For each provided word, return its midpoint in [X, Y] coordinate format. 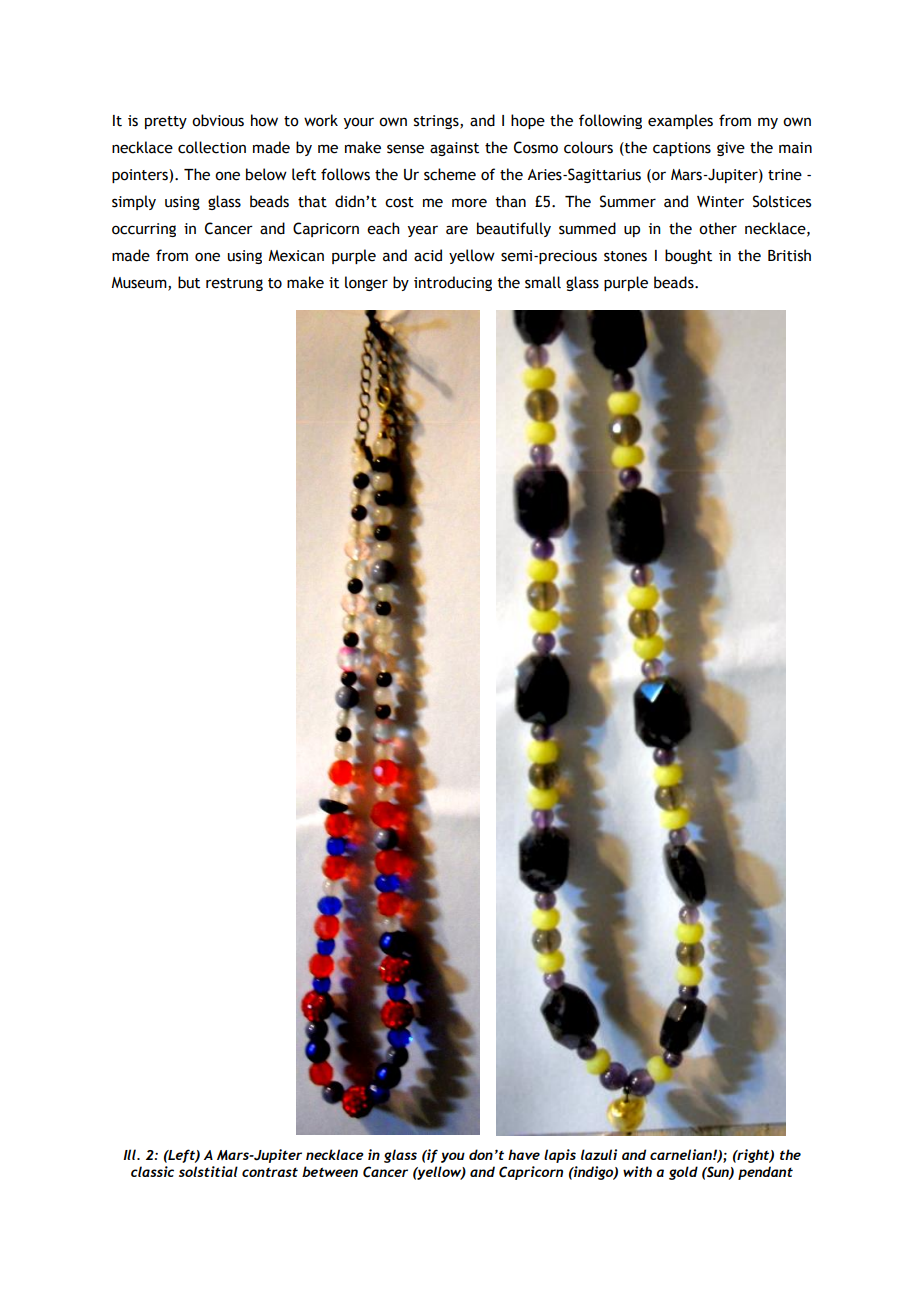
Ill [130, 1154]
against [454, 149]
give [731, 149]
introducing [453, 283]
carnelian [682, 1154]
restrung [234, 284]
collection [212, 147]
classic [152, 1171]
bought [688, 256]
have [524, 1154]
